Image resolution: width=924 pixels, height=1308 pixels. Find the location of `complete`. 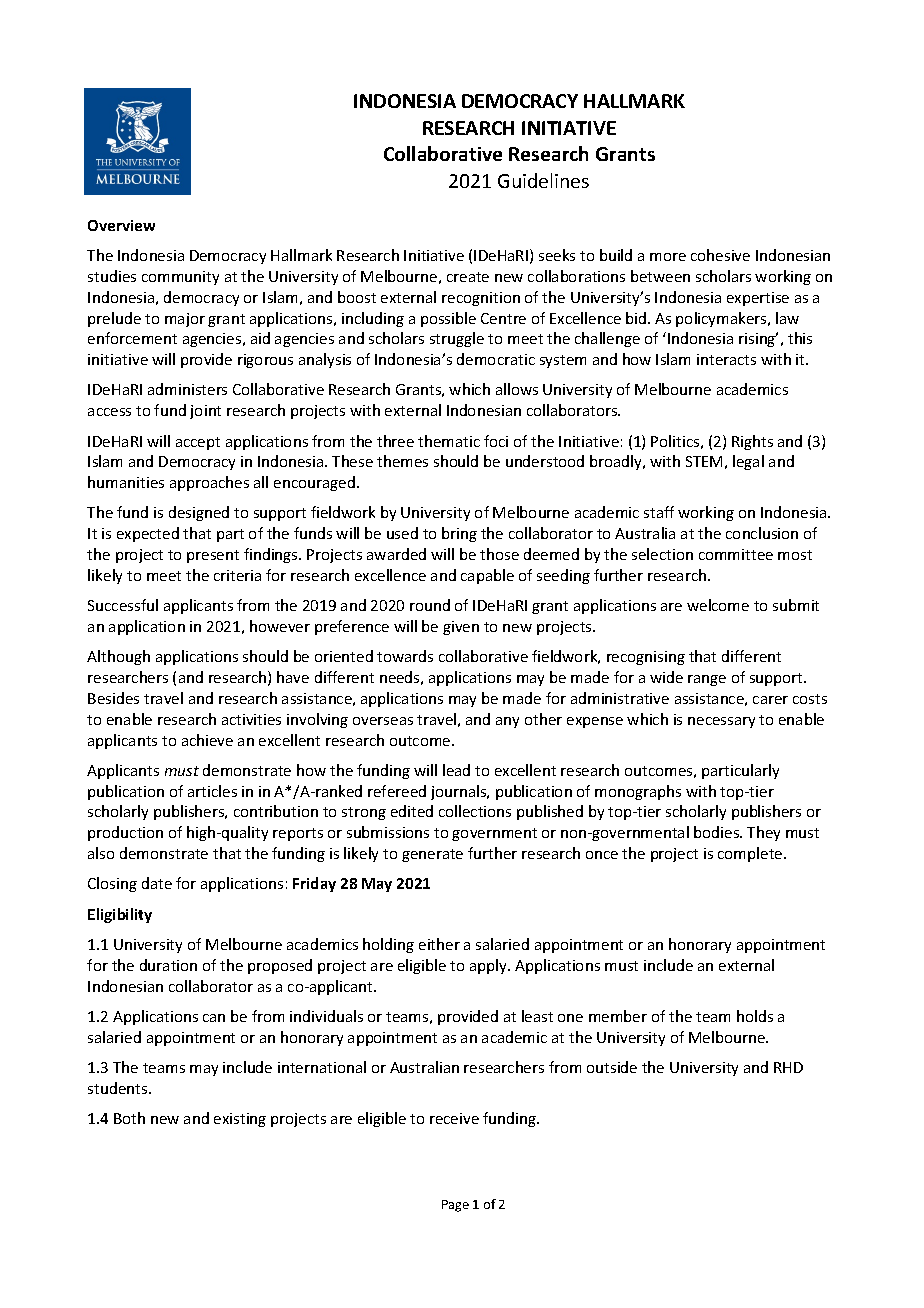

complete is located at coordinates (751, 854).
